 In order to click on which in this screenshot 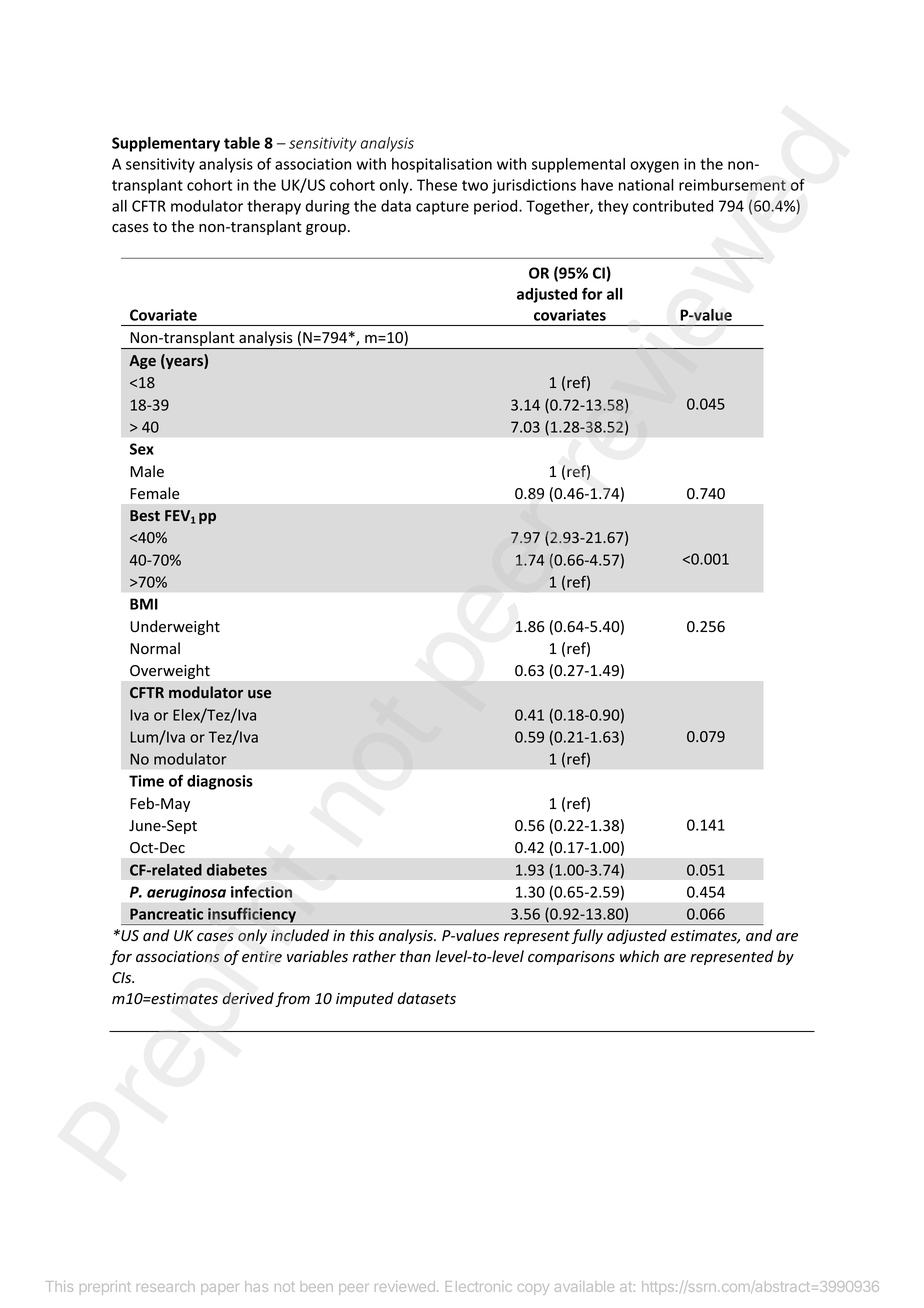, I will do `click(639, 956)`.
